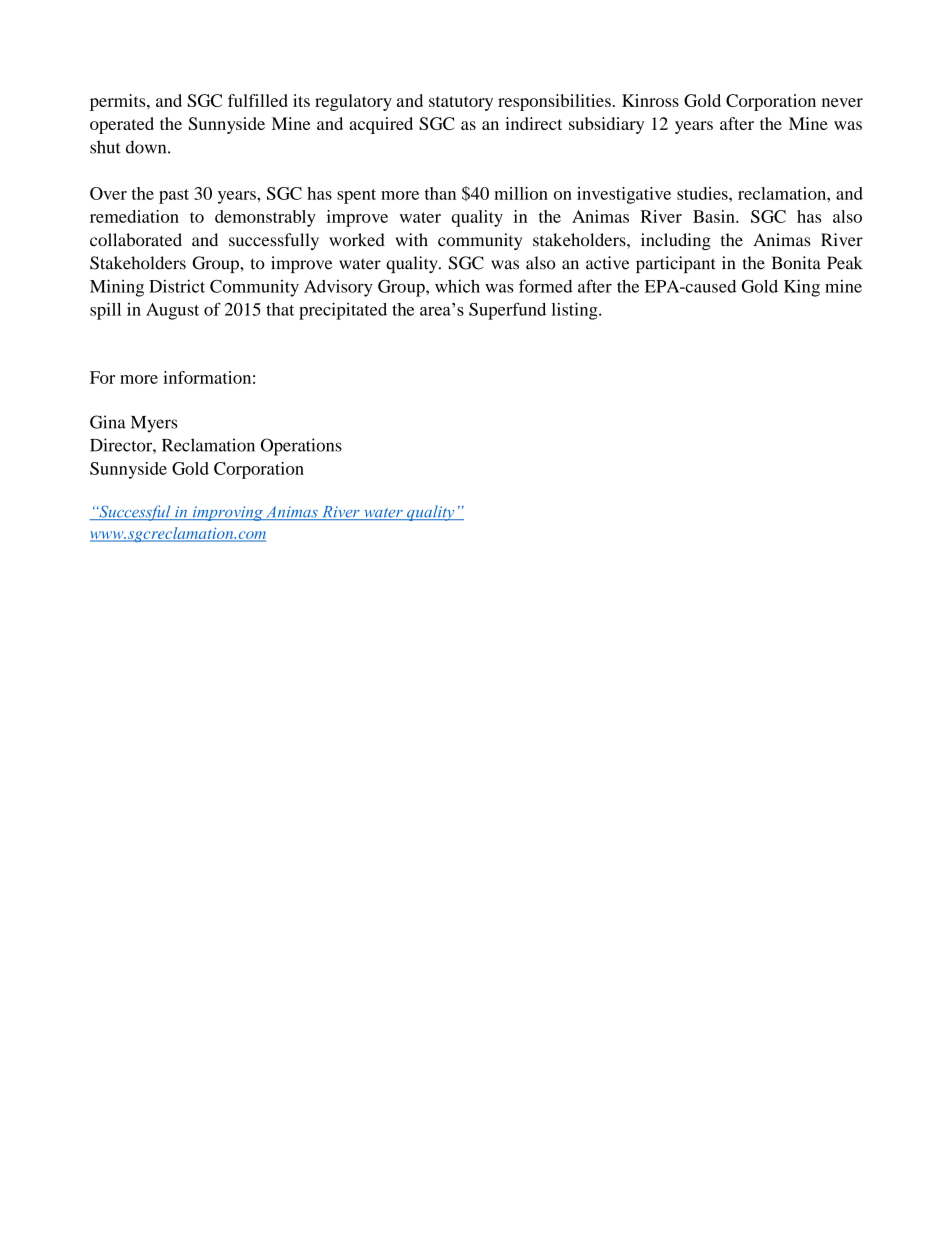  Describe the element at coordinates (676, 241) in the screenshot. I see `including` at that location.
